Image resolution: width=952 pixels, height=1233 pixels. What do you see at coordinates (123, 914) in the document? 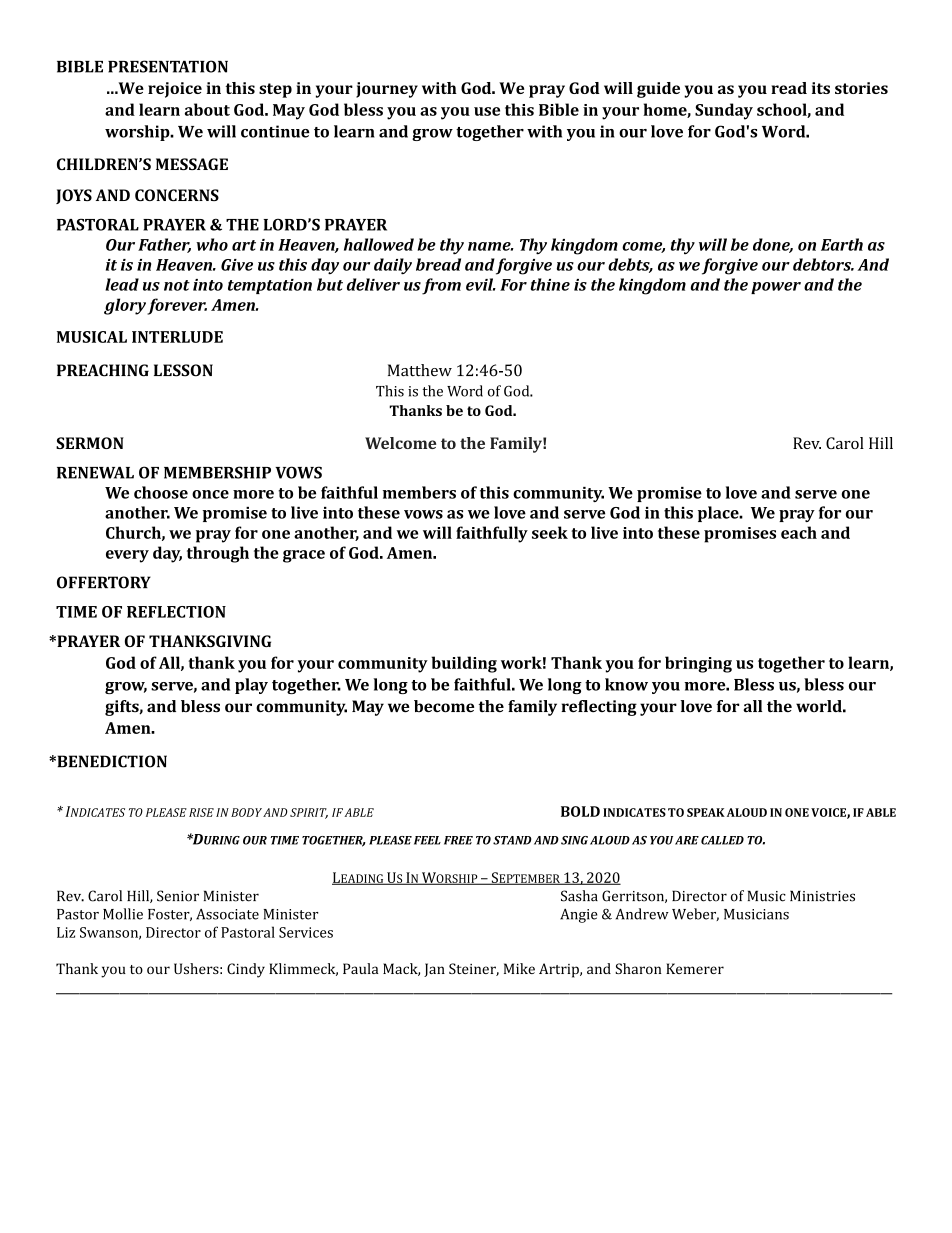
I see `Mollie` at bounding box center [123, 914].
